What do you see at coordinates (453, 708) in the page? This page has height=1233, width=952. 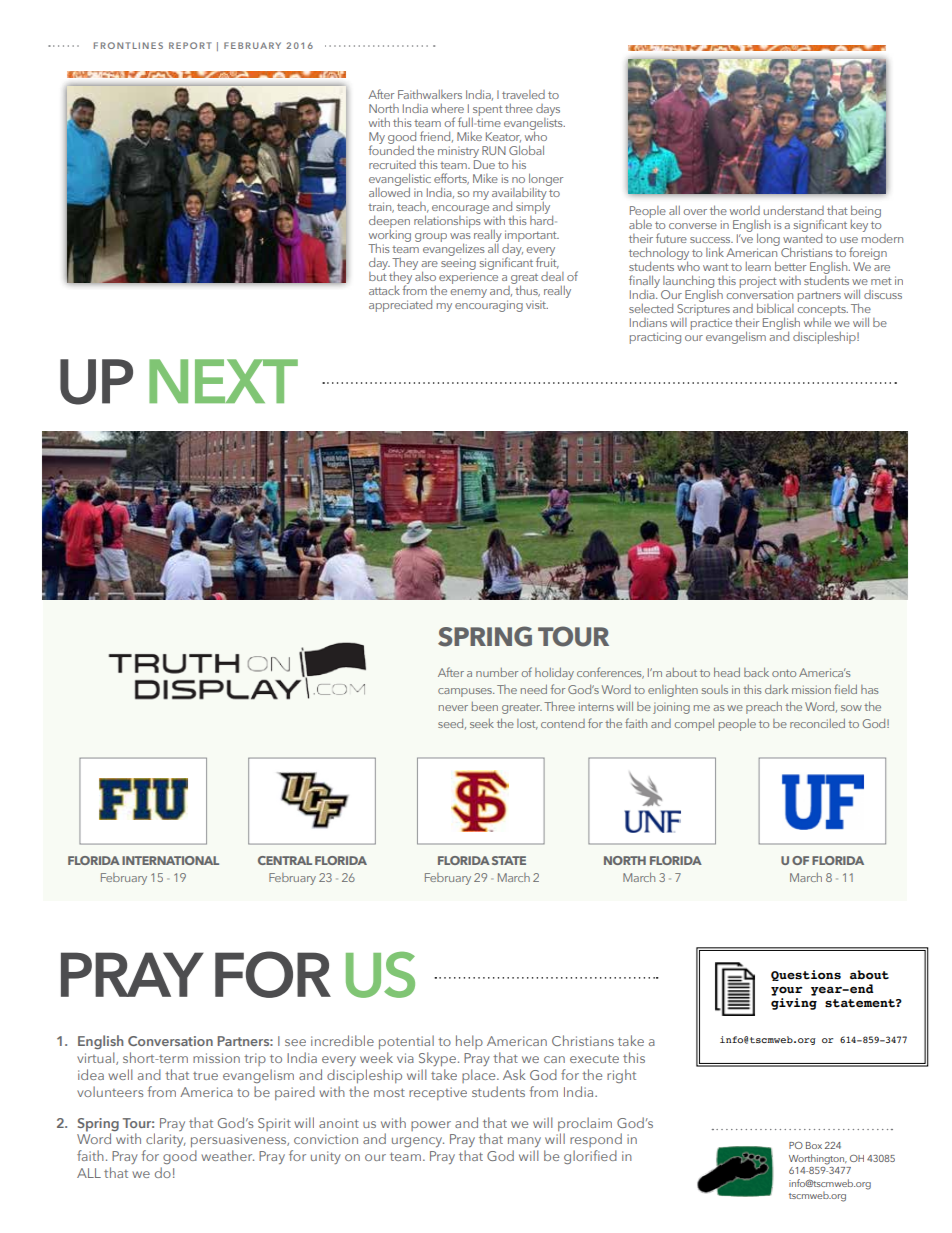 I see `never` at bounding box center [453, 708].
